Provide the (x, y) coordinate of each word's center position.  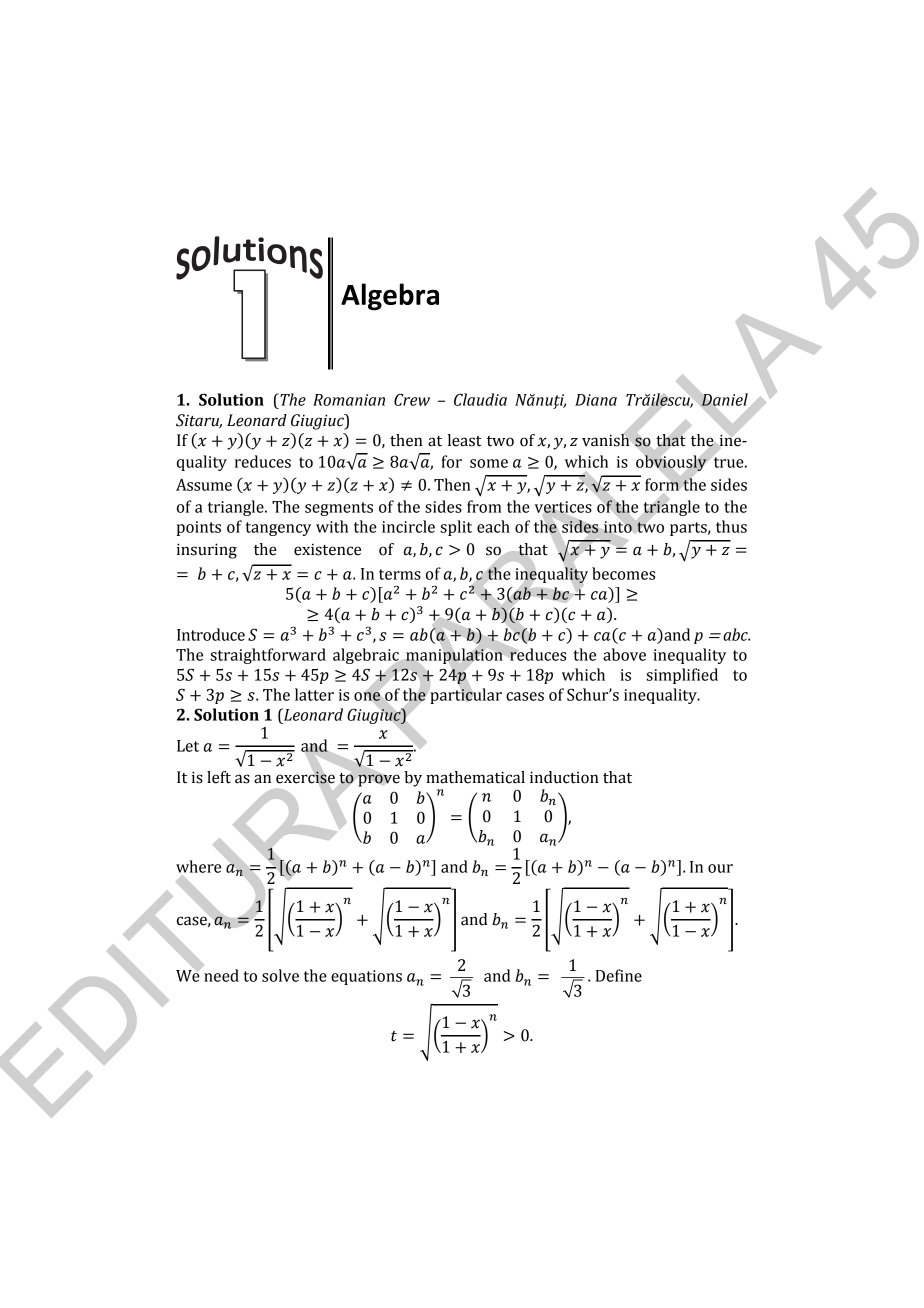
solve (280, 975)
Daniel (724, 399)
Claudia (480, 399)
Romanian (349, 400)
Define (619, 975)
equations (366, 977)
